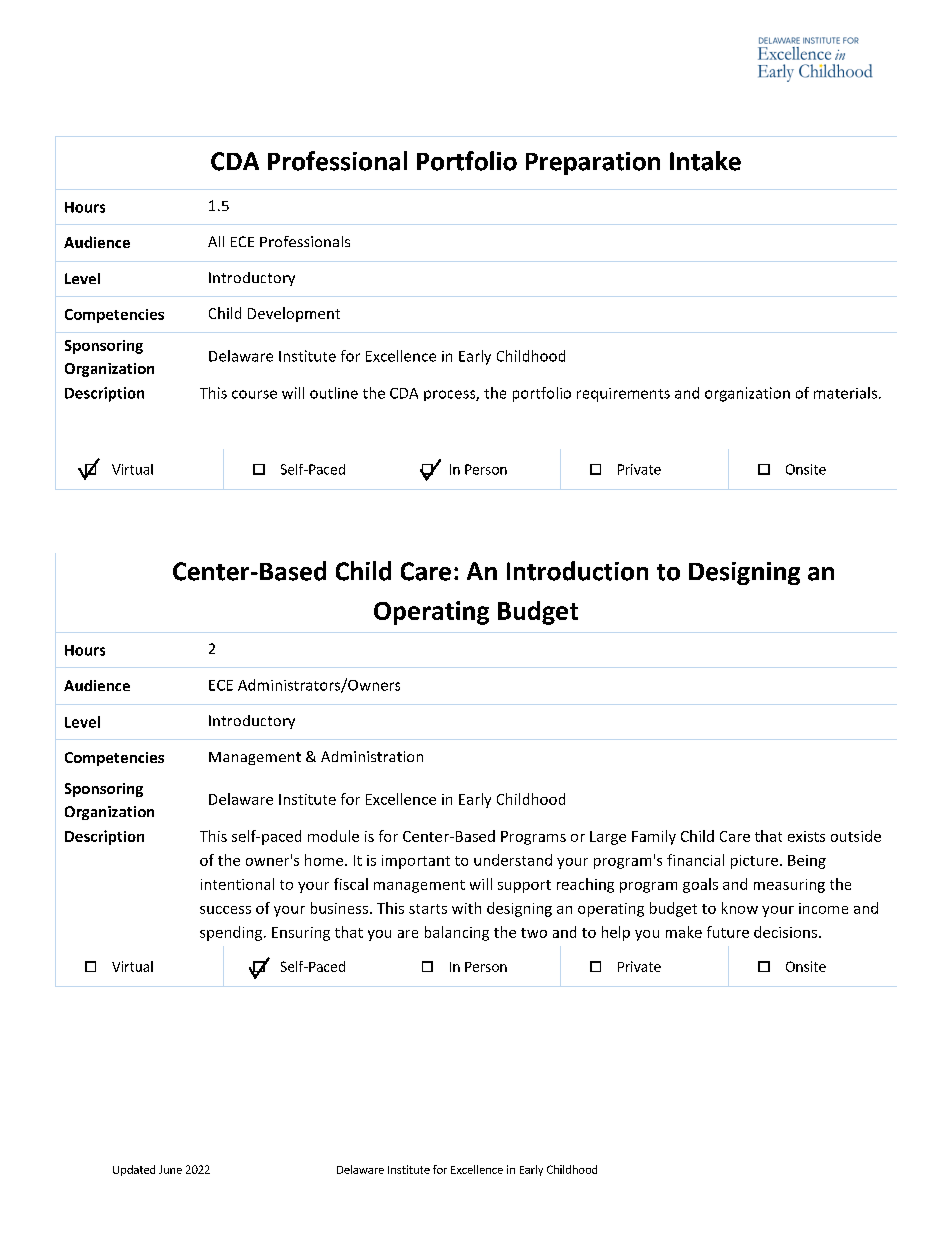 The height and width of the screenshot is (1233, 952). I want to click on Intake, so click(705, 161).
